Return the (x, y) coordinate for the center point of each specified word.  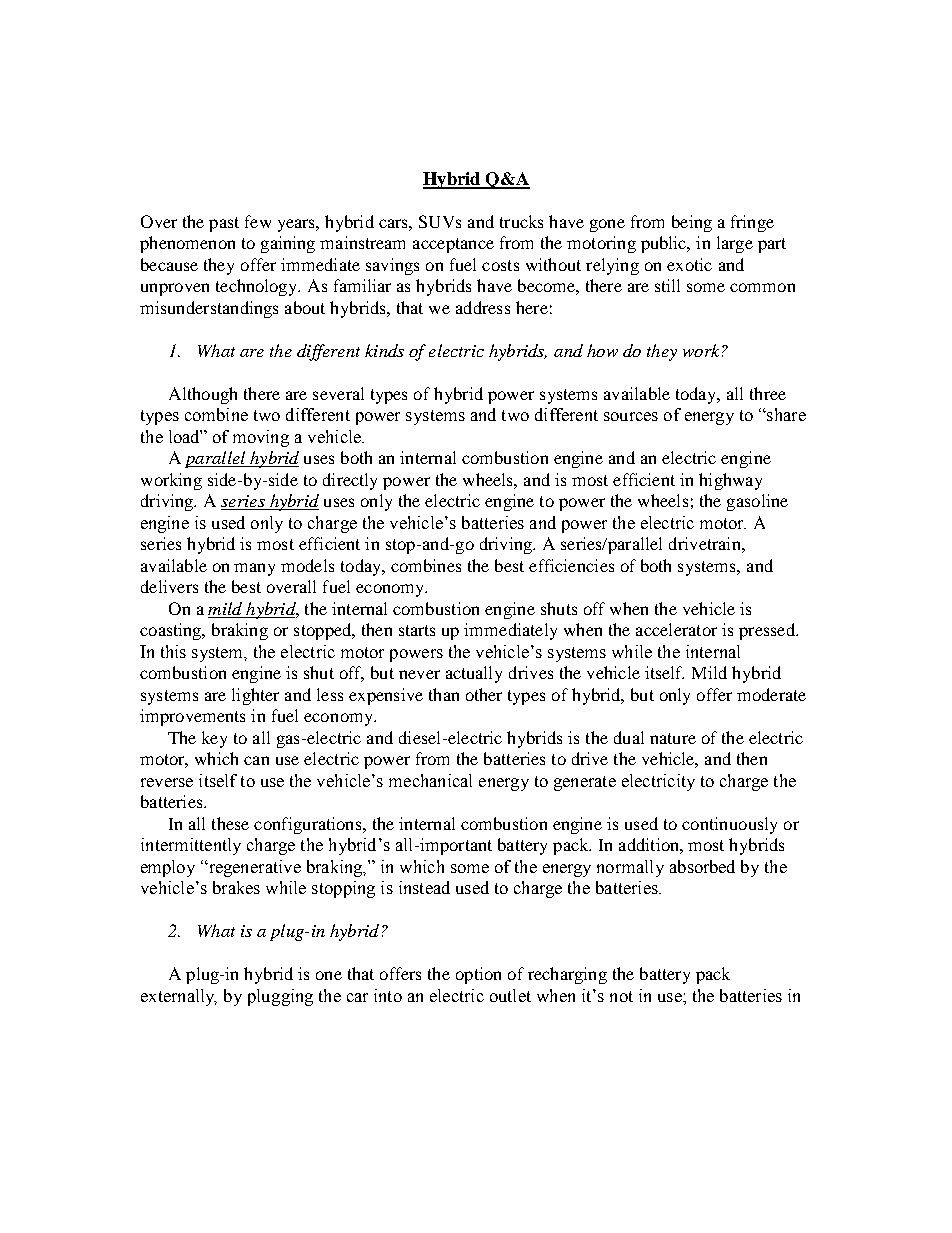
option (478, 975)
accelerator (676, 629)
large (735, 244)
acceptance (453, 245)
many (254, 569)
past (224, 224)
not (621, 996)
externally (179, 997)
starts (417, 630)
